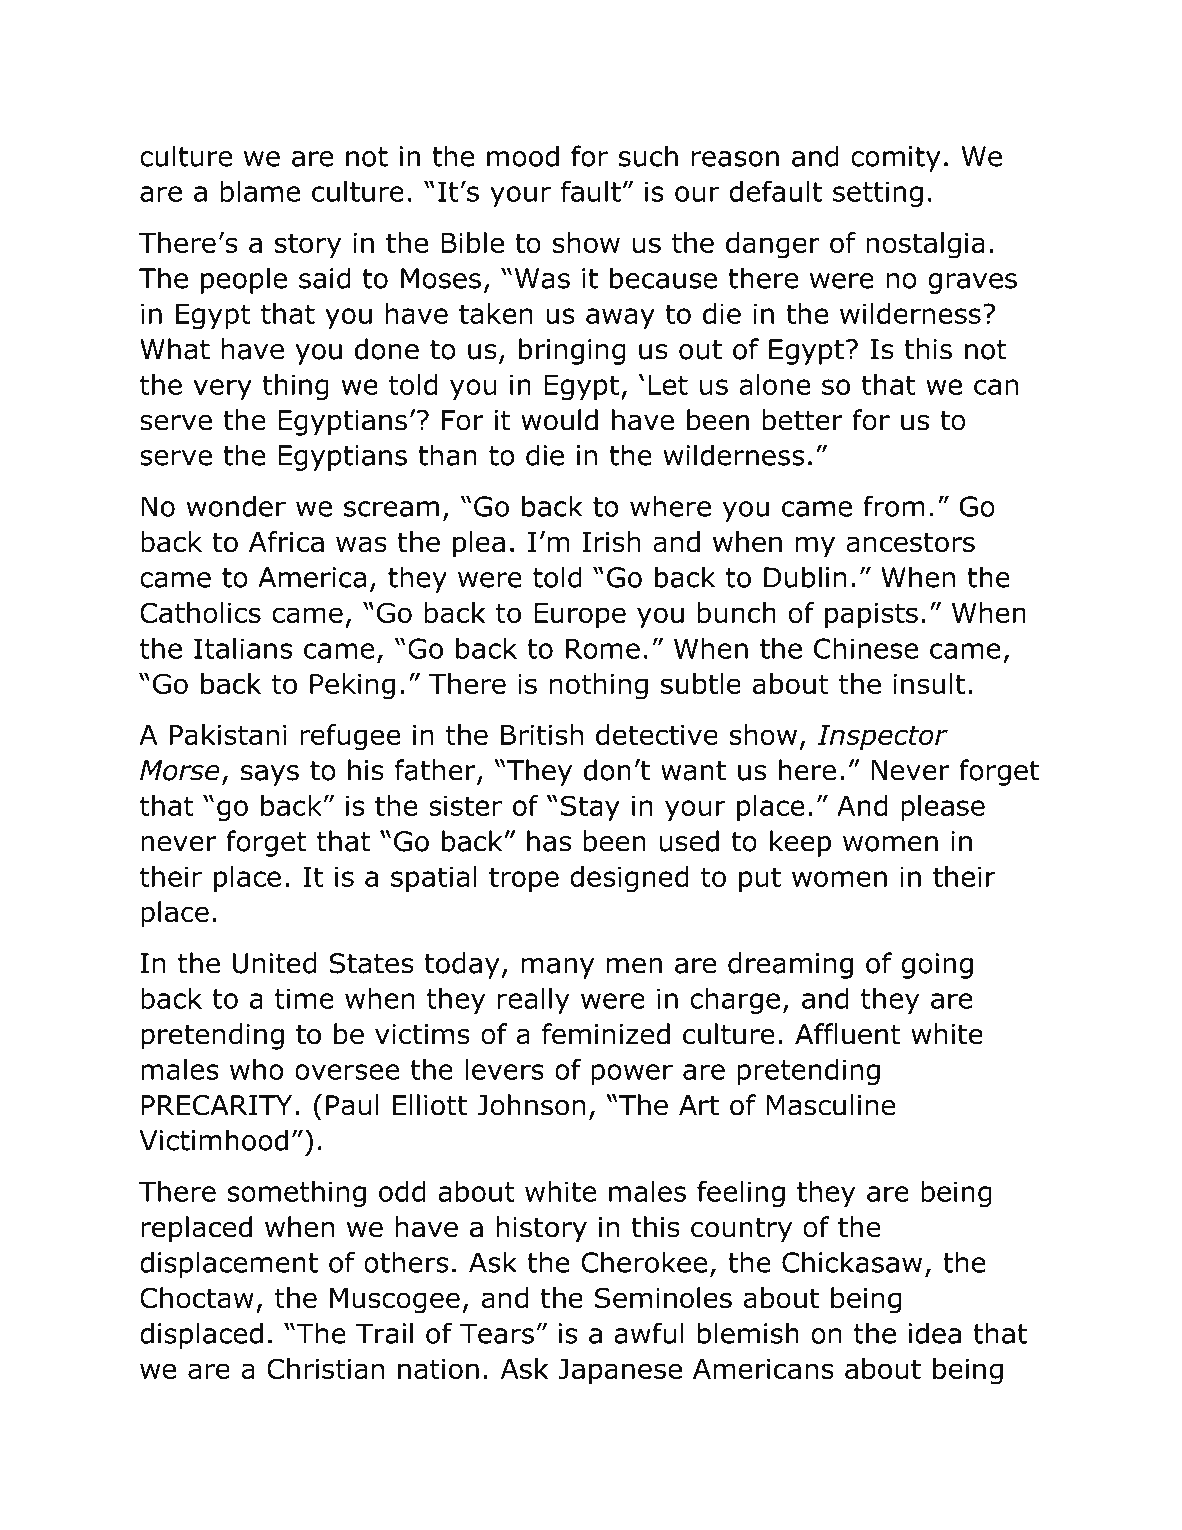 The height and width of the page is (1530, 1182). What do you see at coordinates (848, 1034) in the page?
I see `Affluent` at bounding box center [848, 1034].
